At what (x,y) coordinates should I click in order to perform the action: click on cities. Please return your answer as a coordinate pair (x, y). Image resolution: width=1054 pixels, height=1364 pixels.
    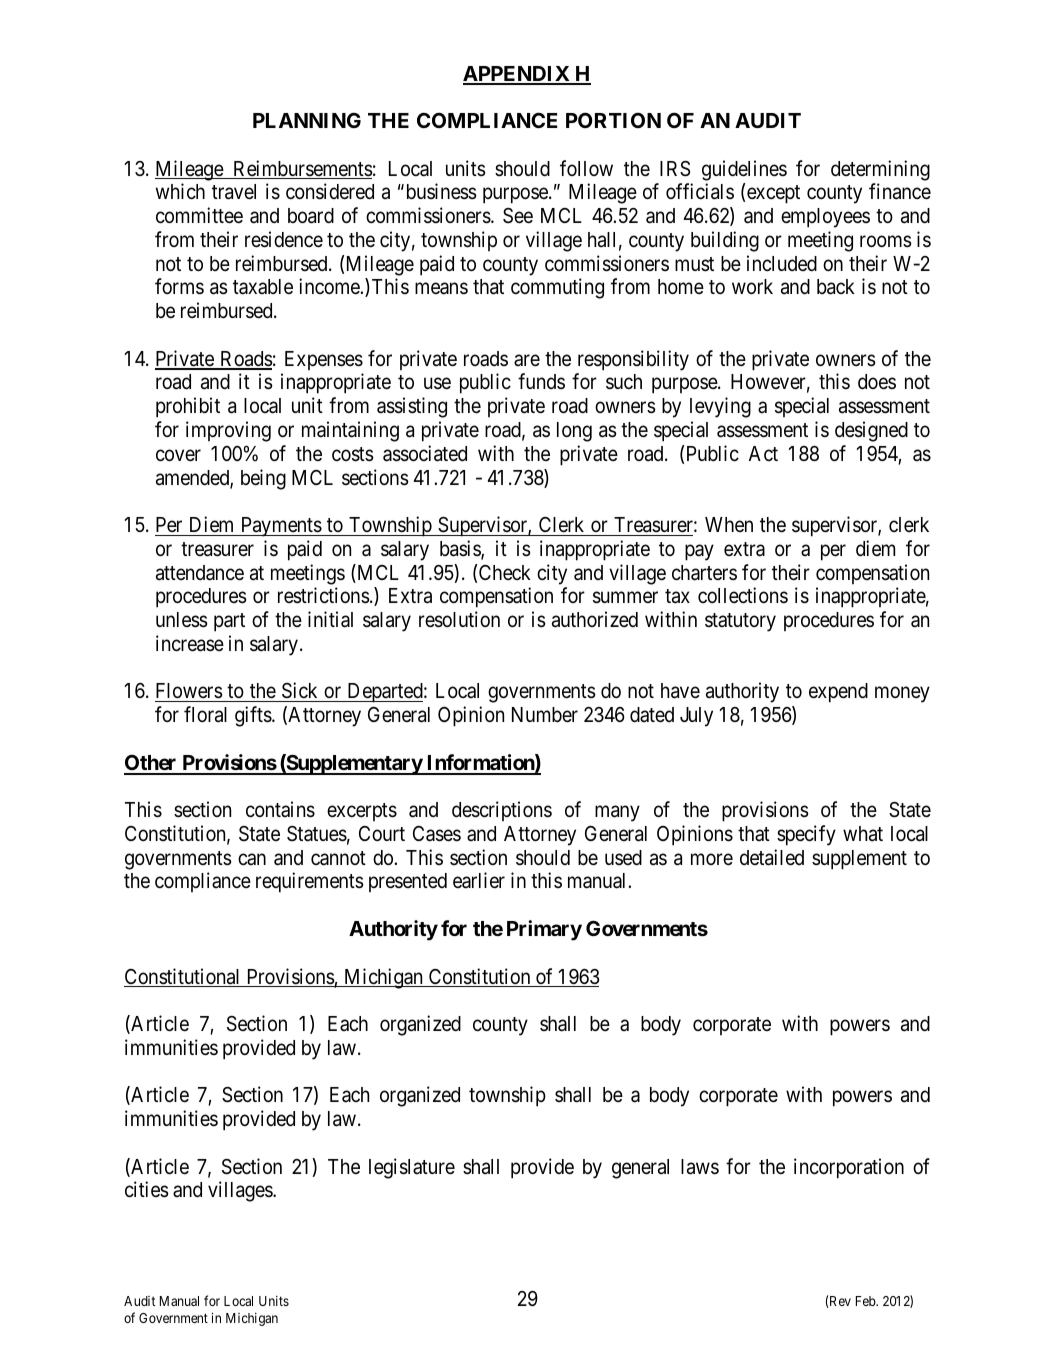
    Looking at the image, I should click on (147, 1189).
